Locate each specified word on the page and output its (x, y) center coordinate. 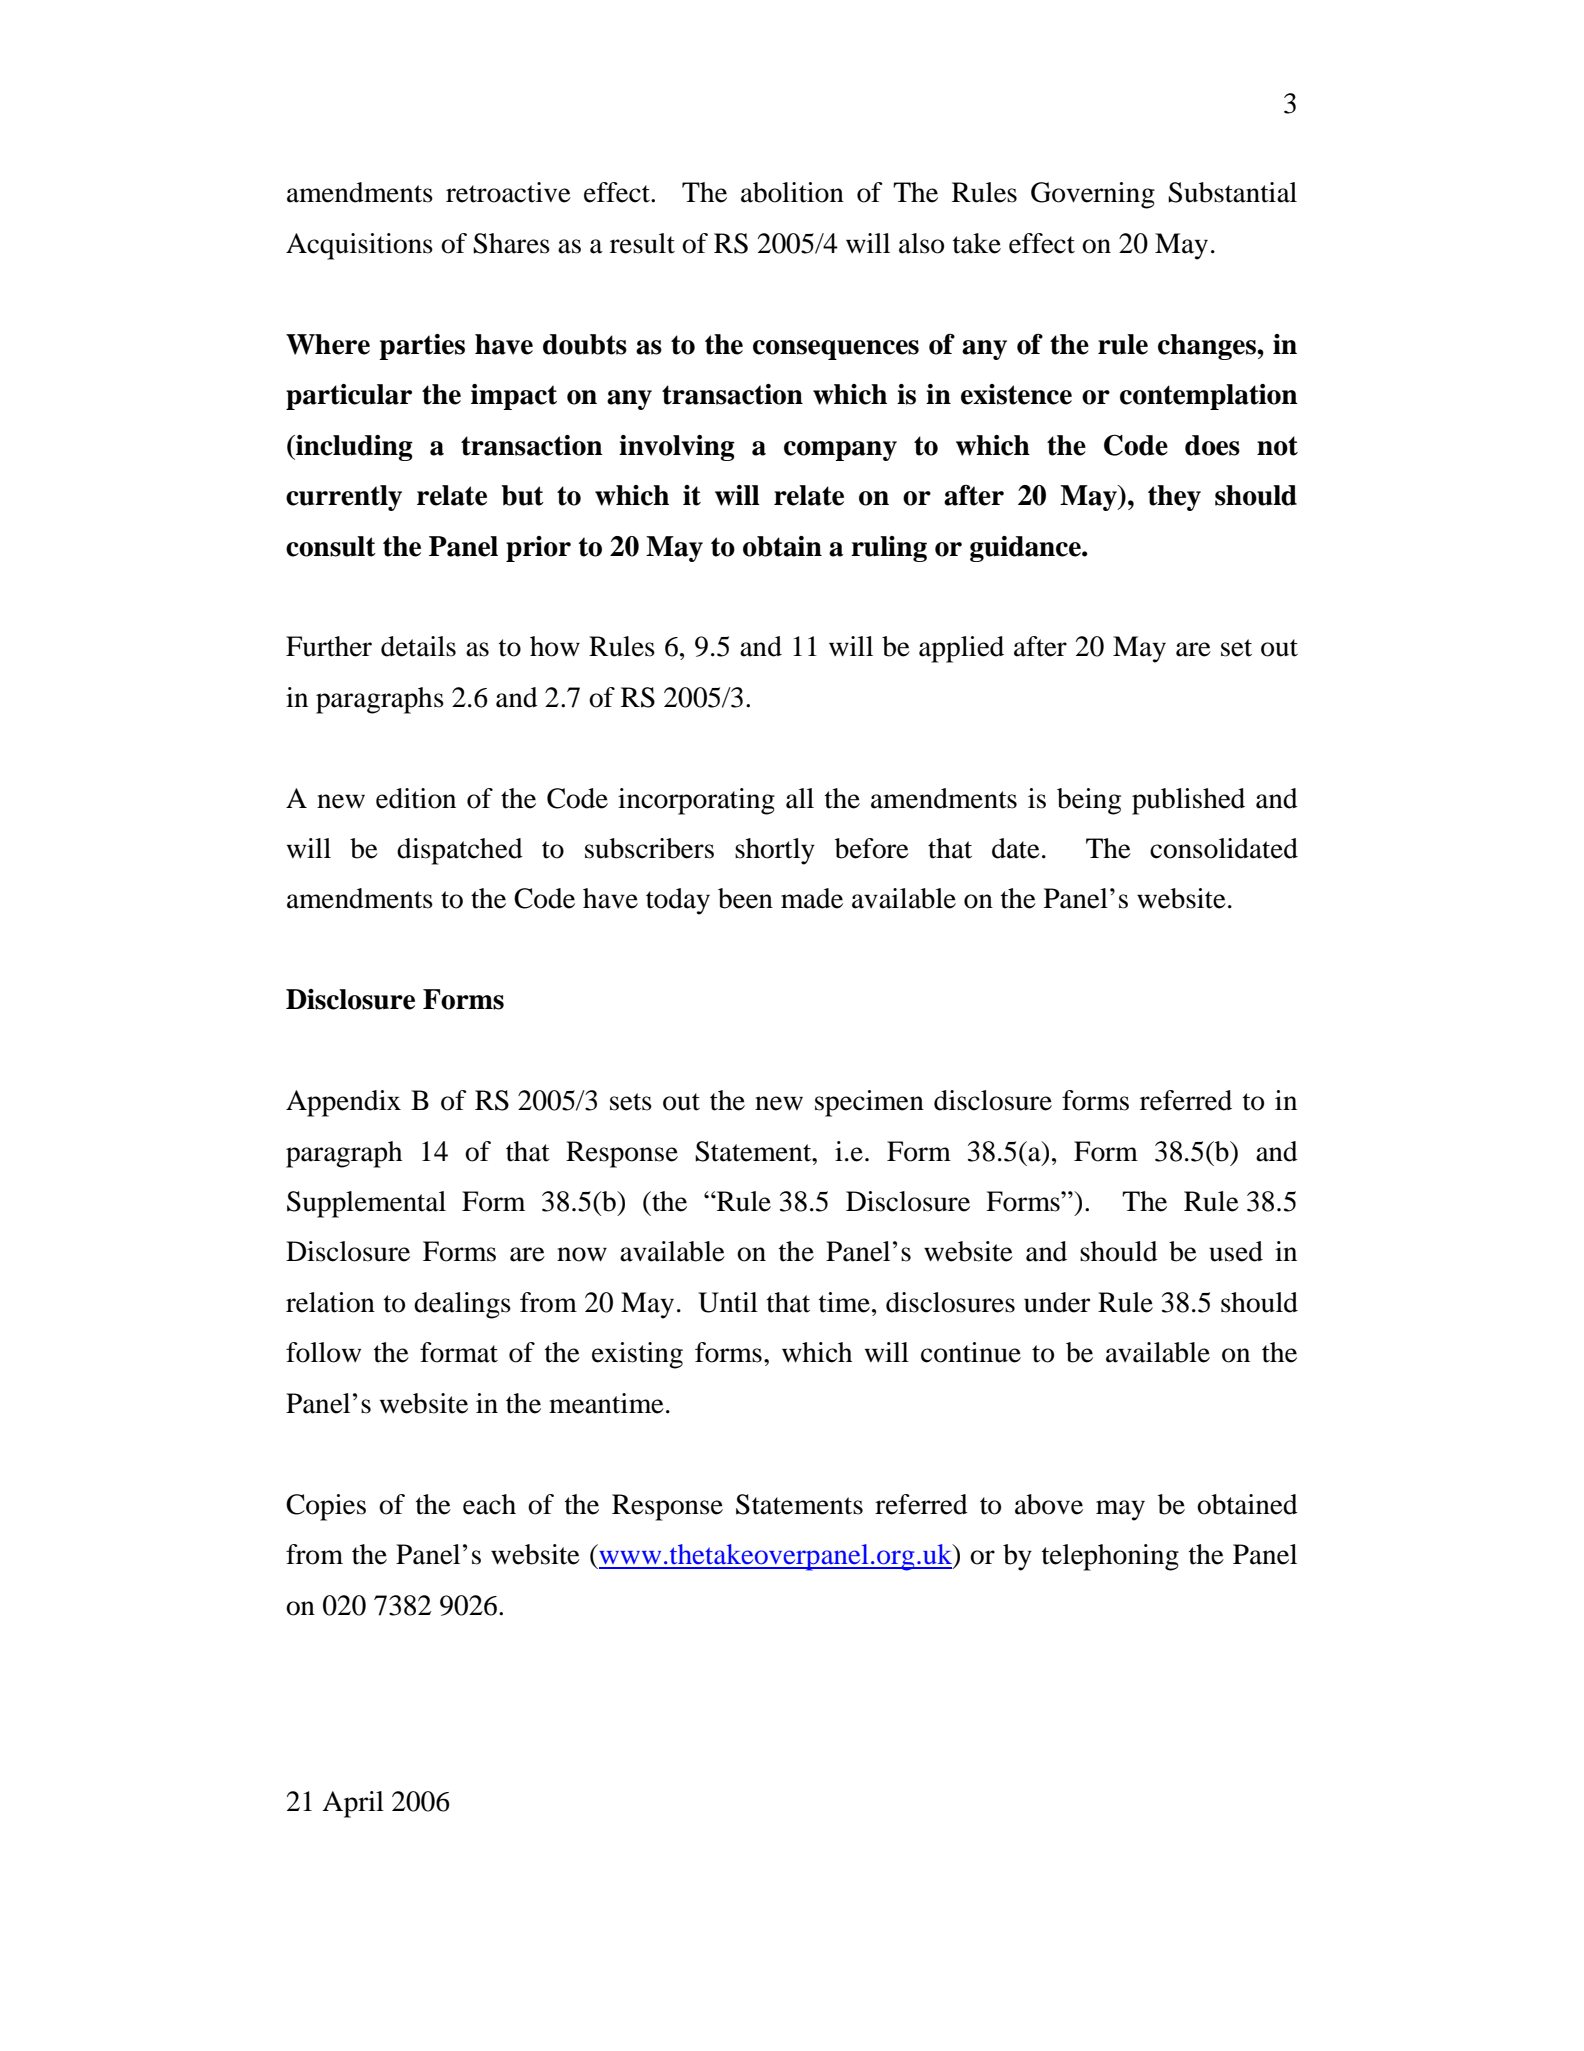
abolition (792, 192)
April (353, 1804)
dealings (462, 1305)
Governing (1093, 195)
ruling (889, 549)
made (812, 898)
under (1057, 1302)
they (1174, 498)
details (418, 646)
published (1188, 801)
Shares (511, 243)
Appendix (343, 1103)
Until (728, 1302)
